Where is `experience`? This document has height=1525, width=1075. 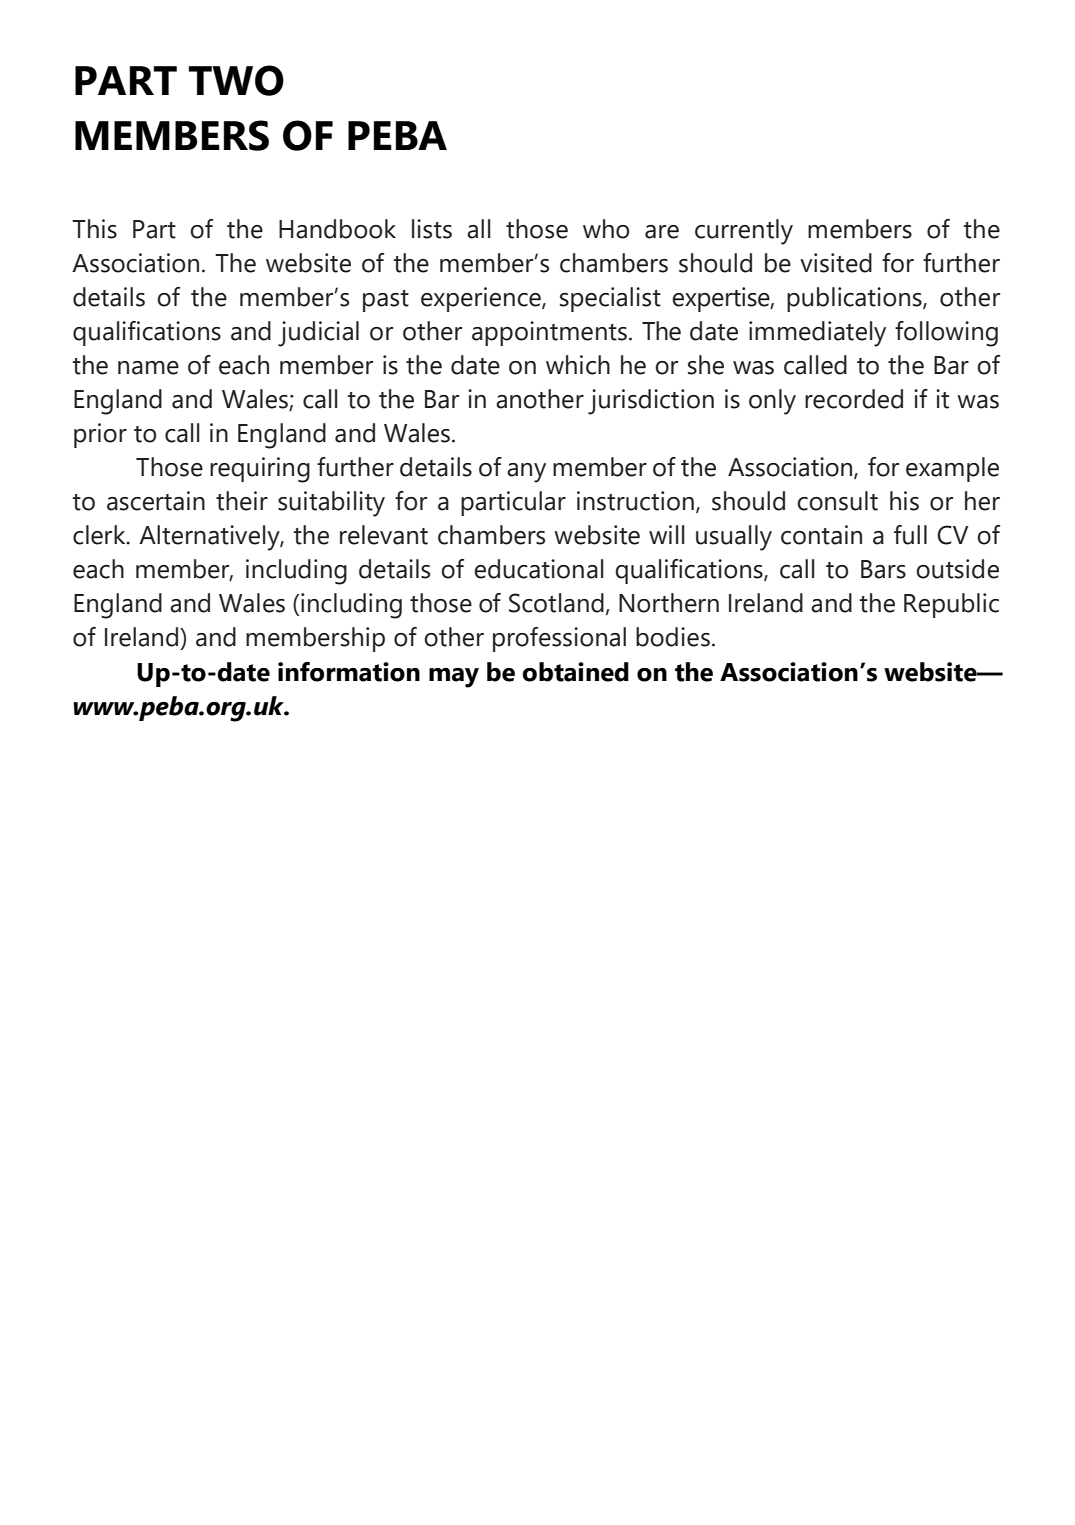
experience is located at coordinates (482, 299).
